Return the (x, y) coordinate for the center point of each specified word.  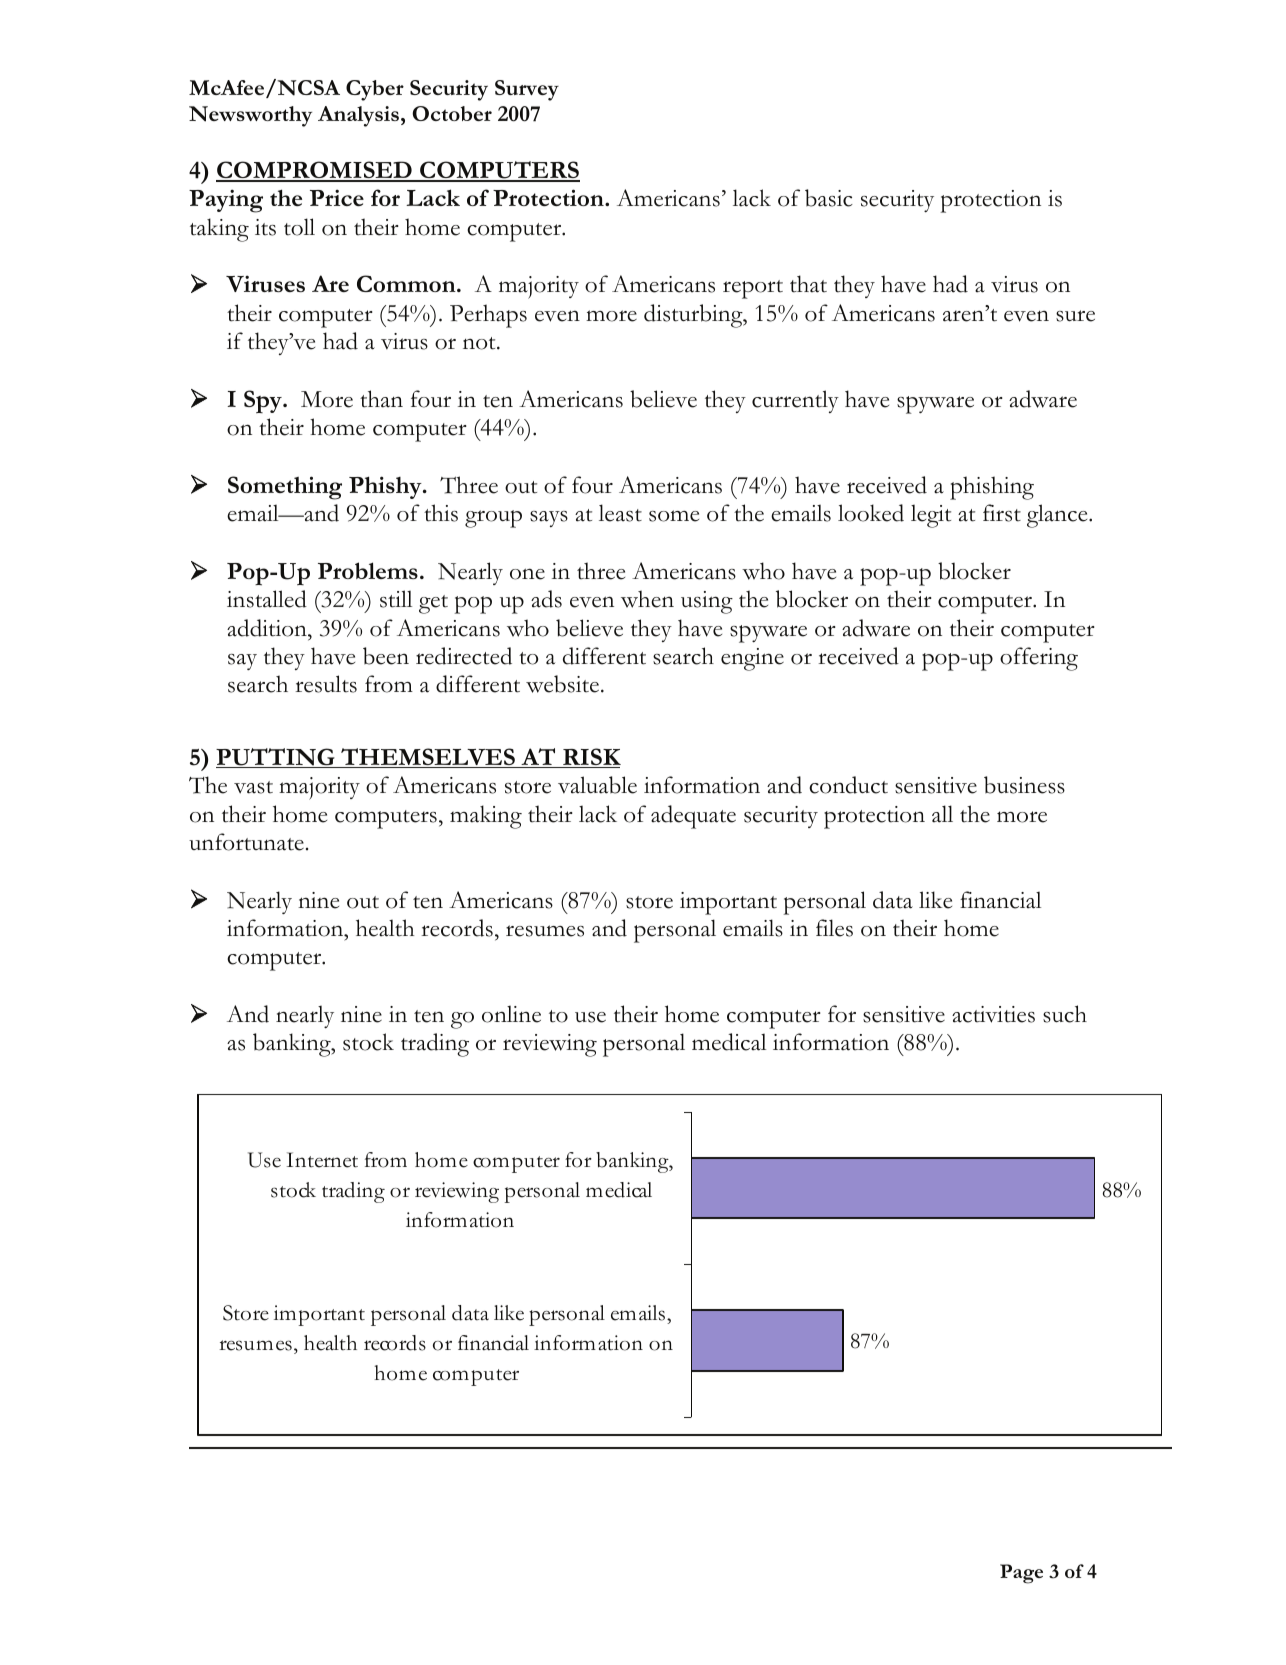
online (511, 1014)
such (1065, 1014)
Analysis (358, 116)
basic (829, 198)
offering (1039, 659)
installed (267, 599)
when (647, 599)
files (834, 928)
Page (1021, 1574)
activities (993, 1014)
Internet (322, 1160)
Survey (527, 90)
